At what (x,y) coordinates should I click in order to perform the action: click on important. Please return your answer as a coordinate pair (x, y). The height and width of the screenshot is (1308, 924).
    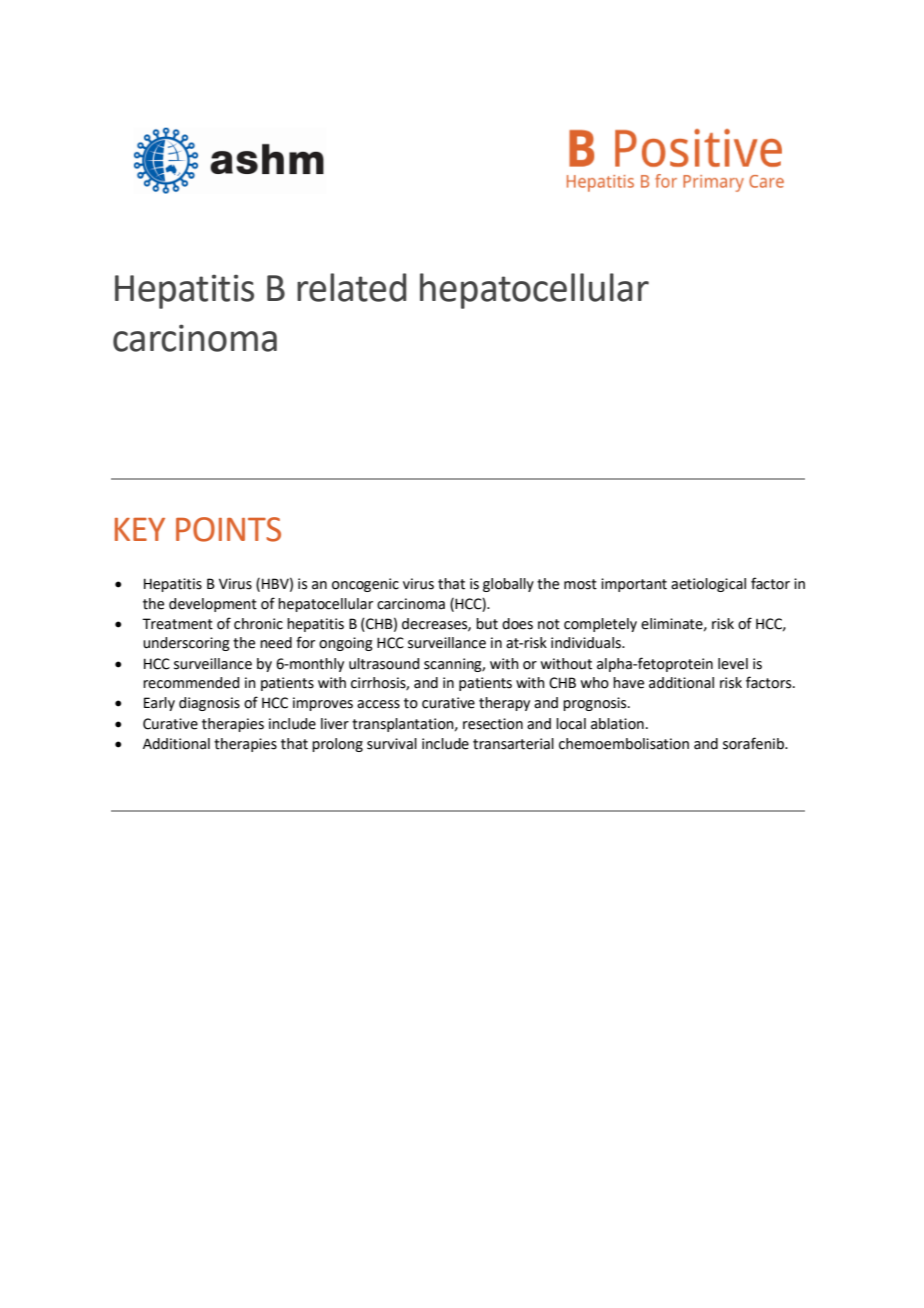
    Looking at the image, I should click on (634, 585).
